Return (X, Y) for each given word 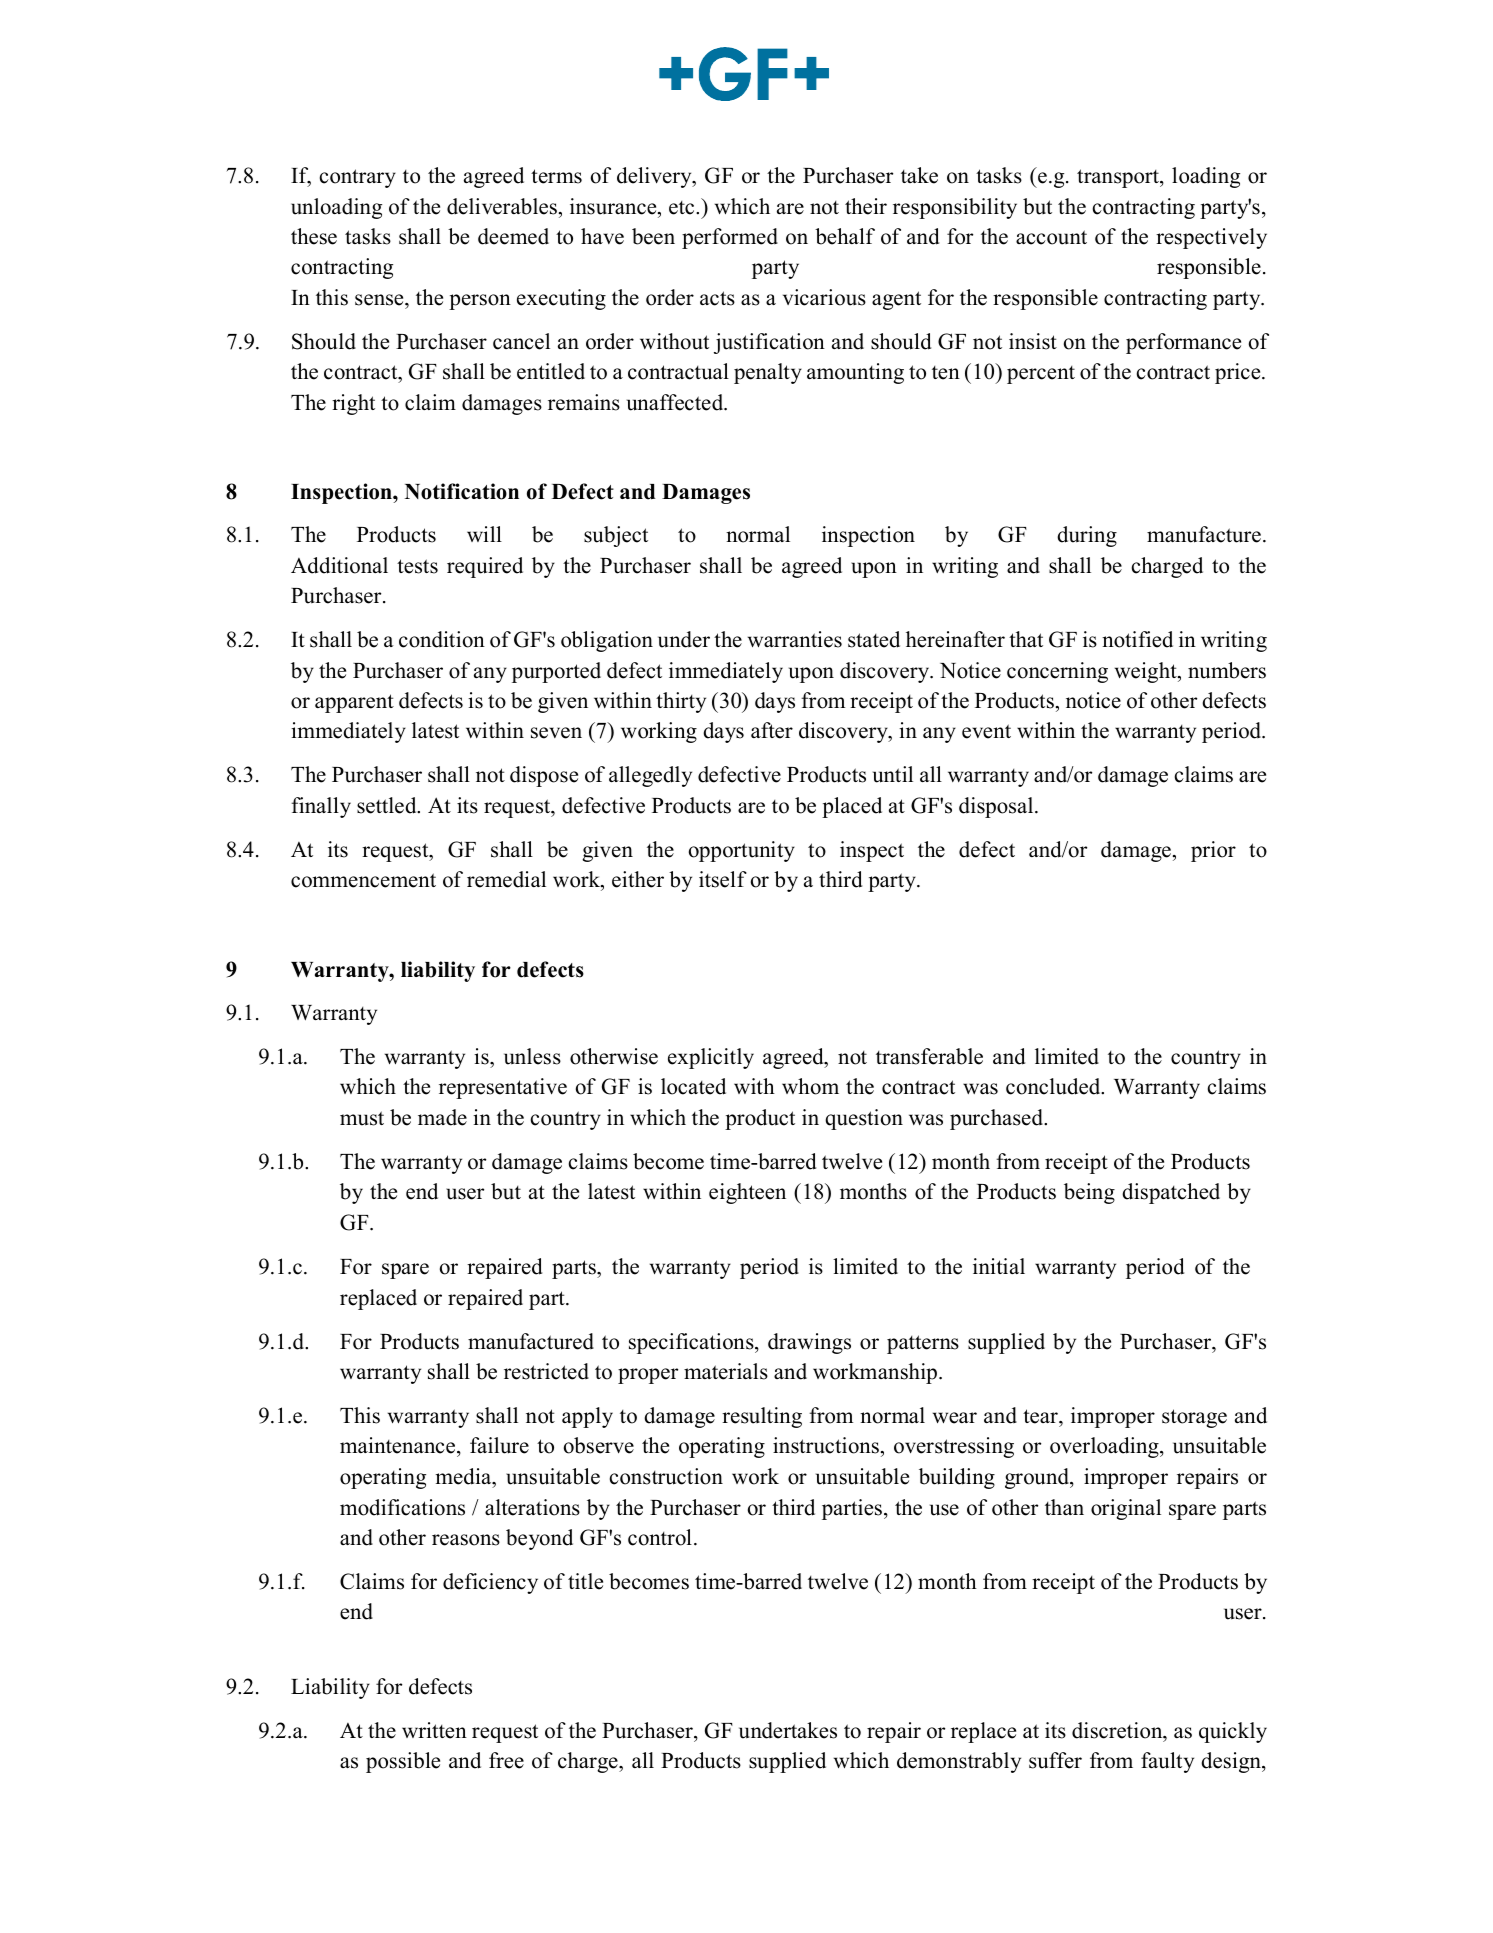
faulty (1167, 1762)
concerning (1057, 672)
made (442, 1117)
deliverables (502, 206)
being (1089, 1193)
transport (1119, 178)
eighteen (747, 1193)
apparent (354, 703)
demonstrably (959, 1762)
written (434, 1730)
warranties (795, 639)
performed (730, 238)
